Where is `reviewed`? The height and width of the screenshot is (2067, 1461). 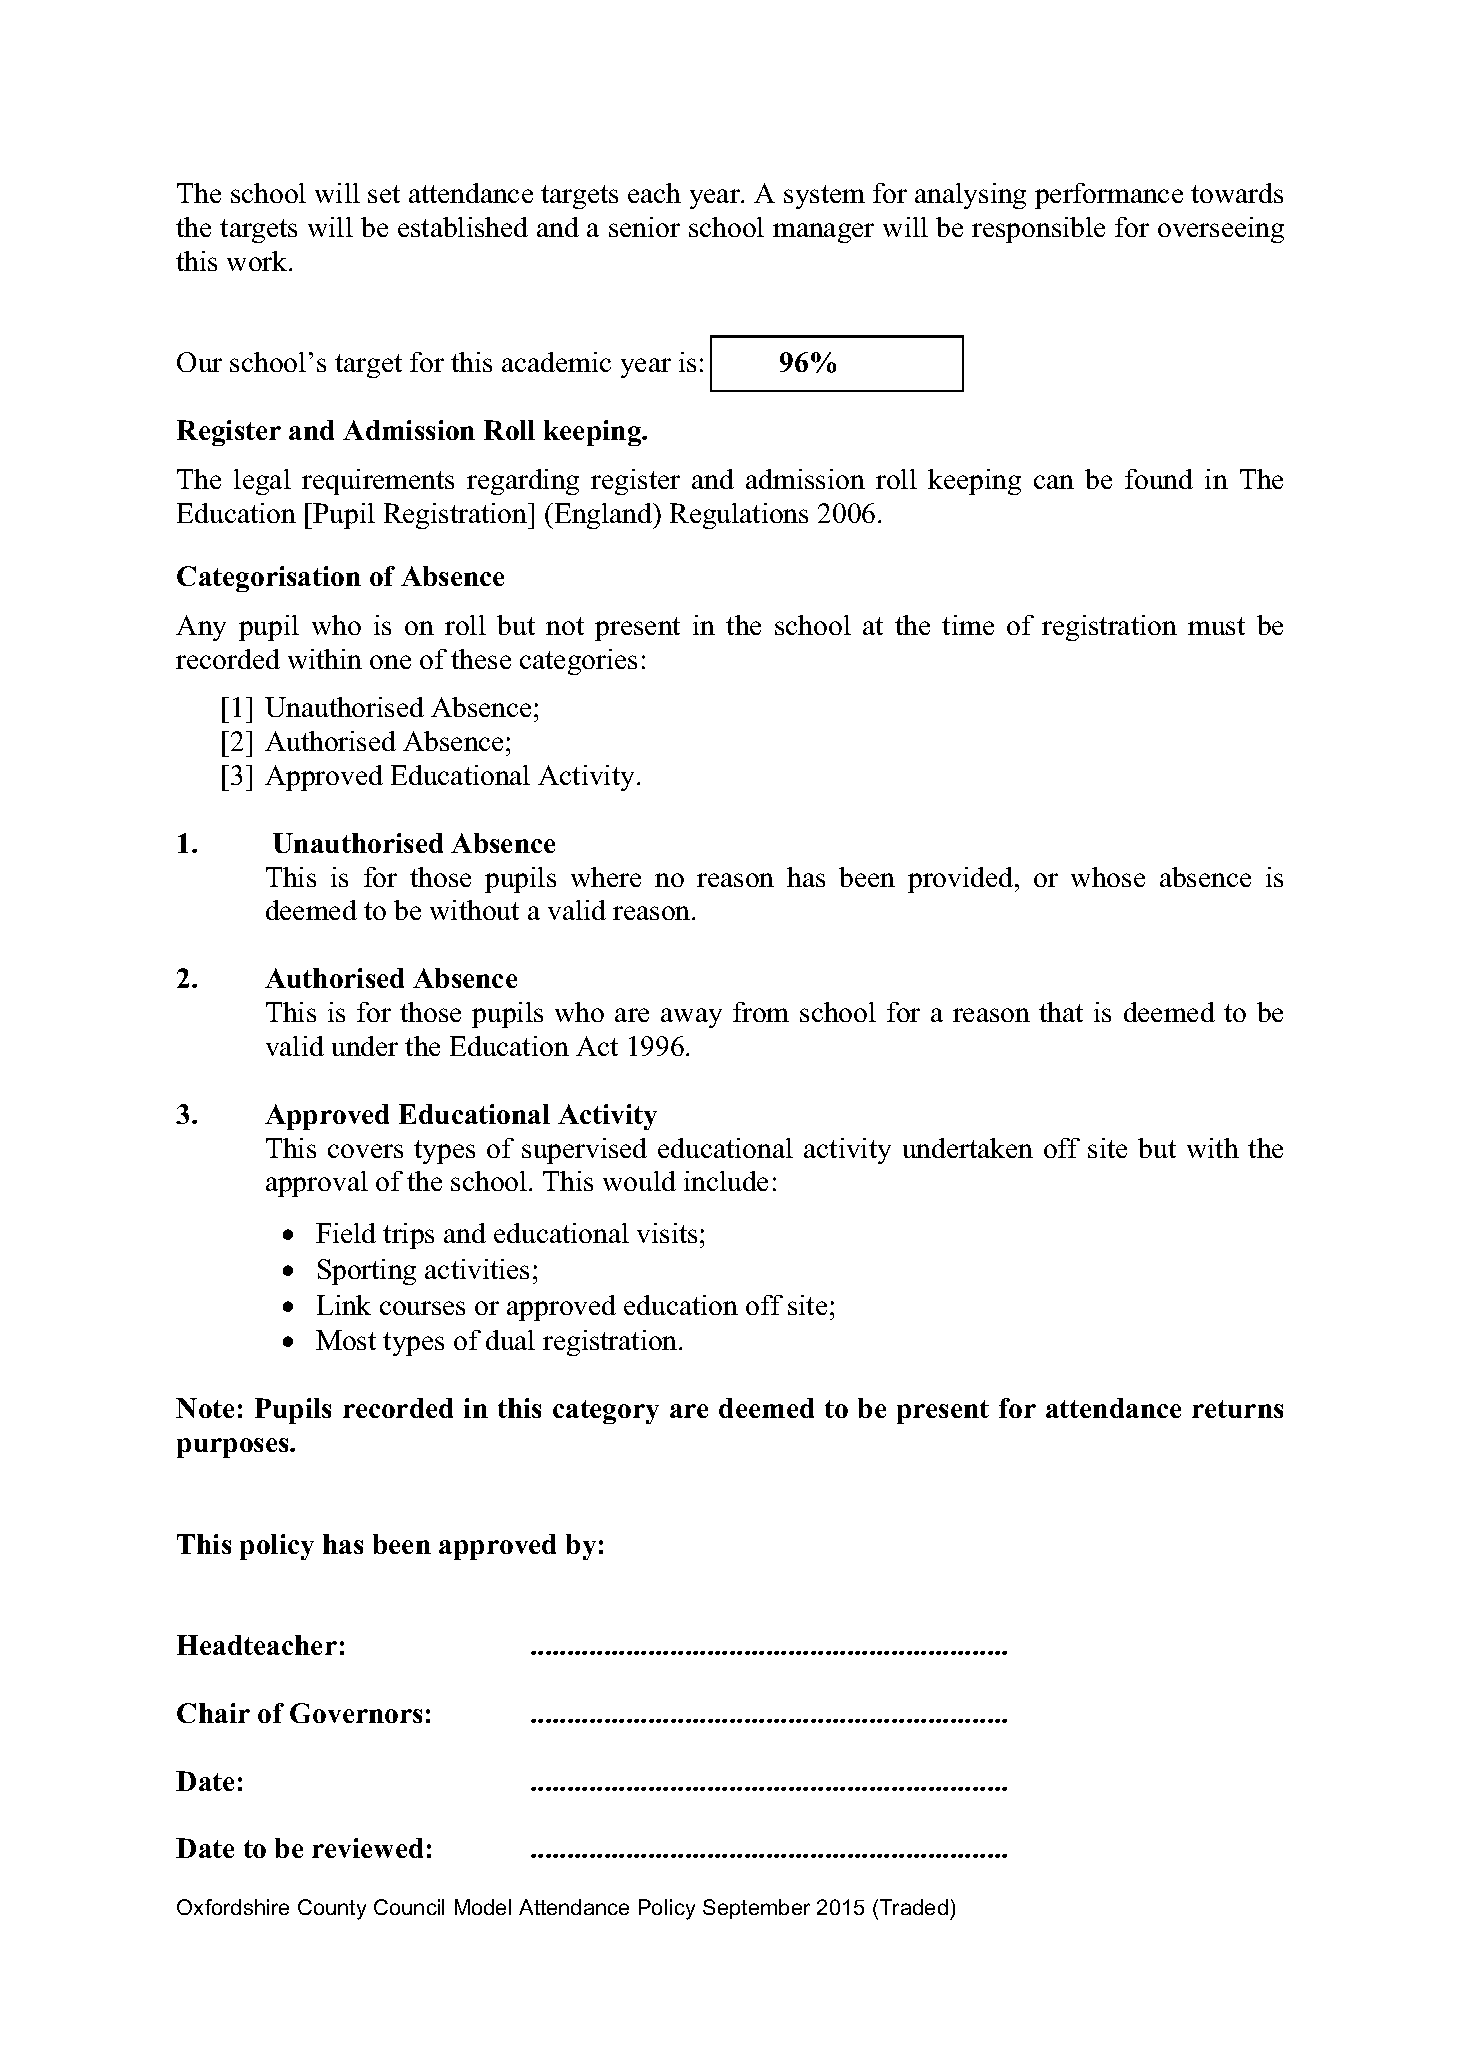 reviewed is located at coordinates (367, 1848).
